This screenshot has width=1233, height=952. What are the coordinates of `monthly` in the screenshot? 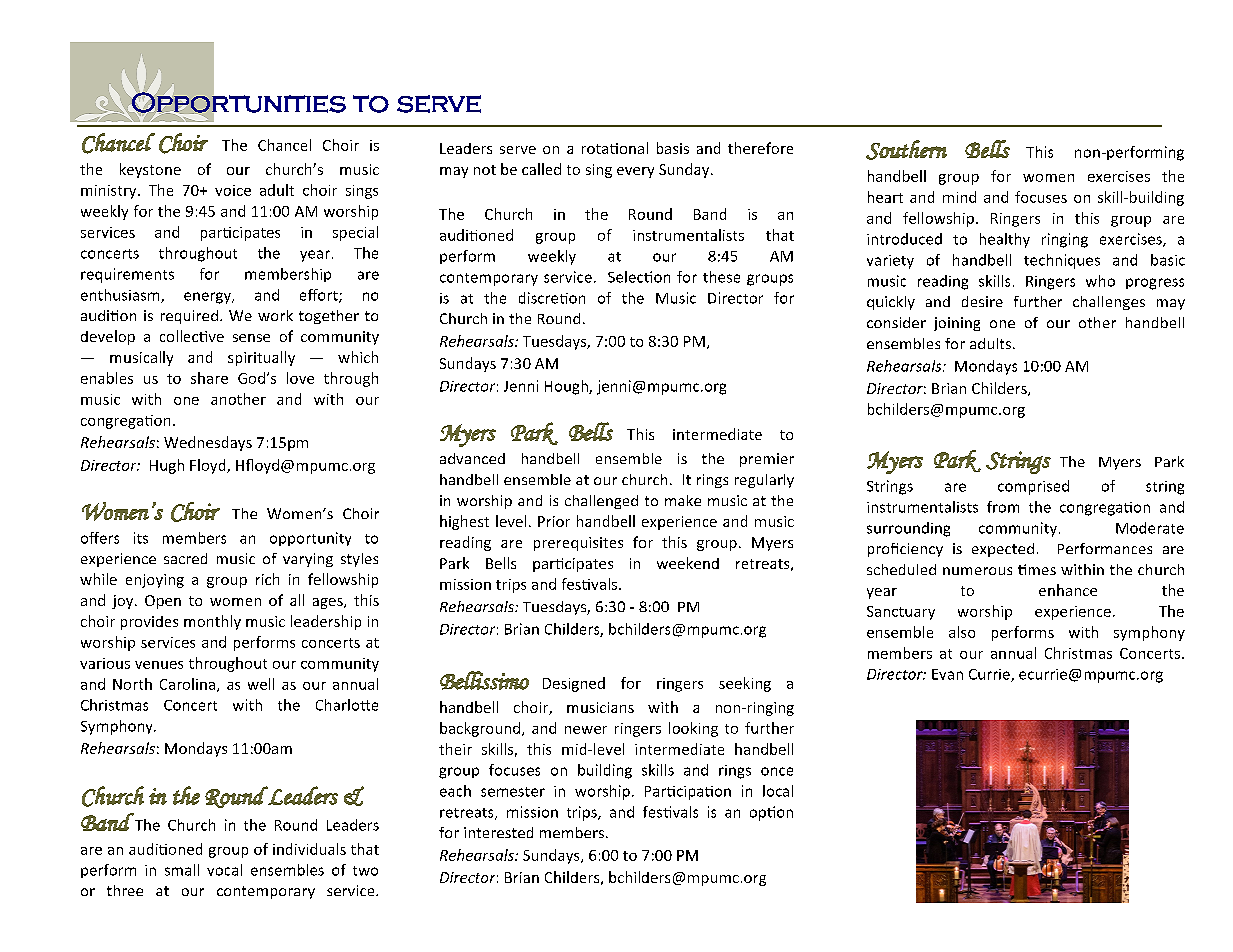 It's located at (212, 622).
